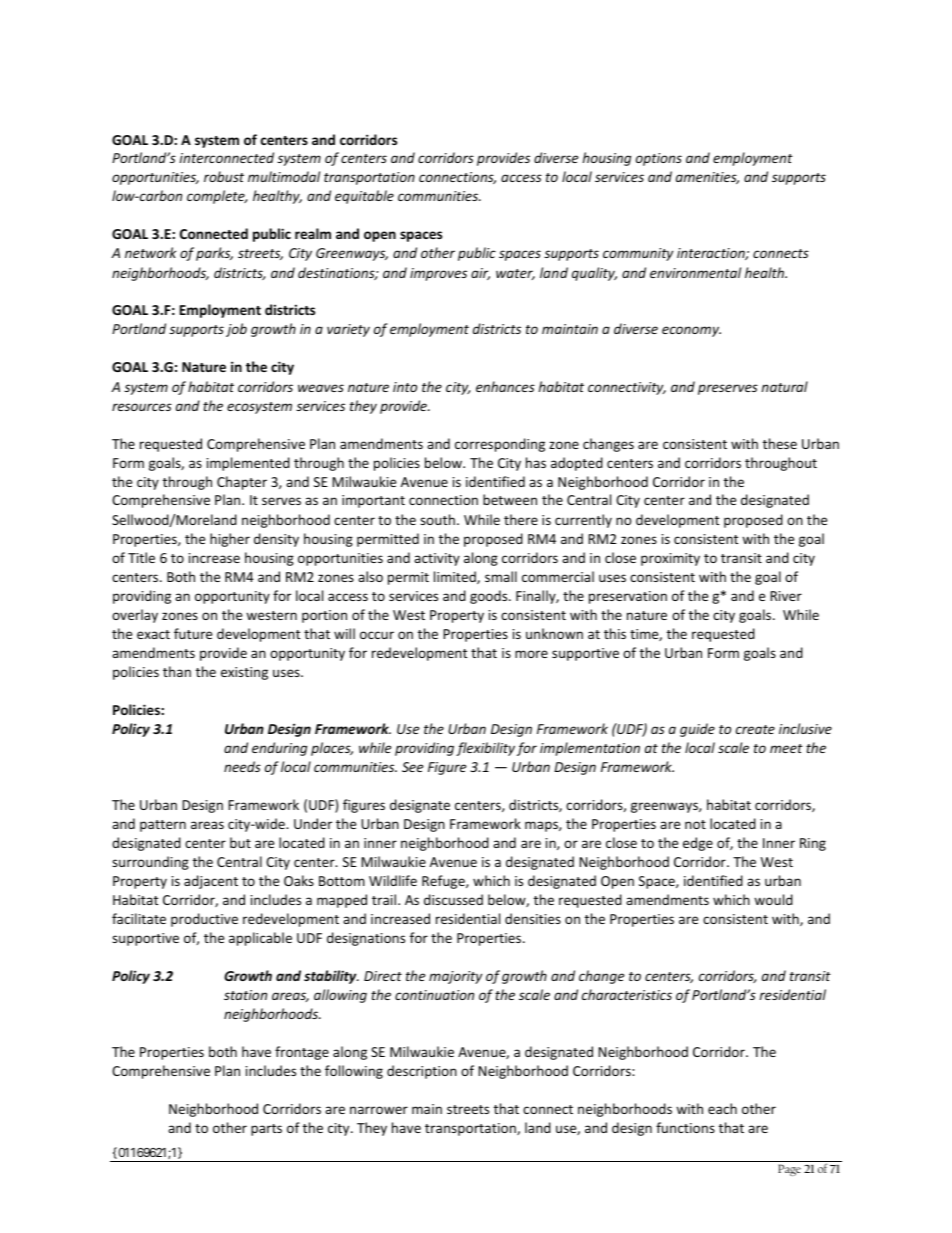  Describe the element at coordinates (697, 730) in the page. I see `guide` at that location.
